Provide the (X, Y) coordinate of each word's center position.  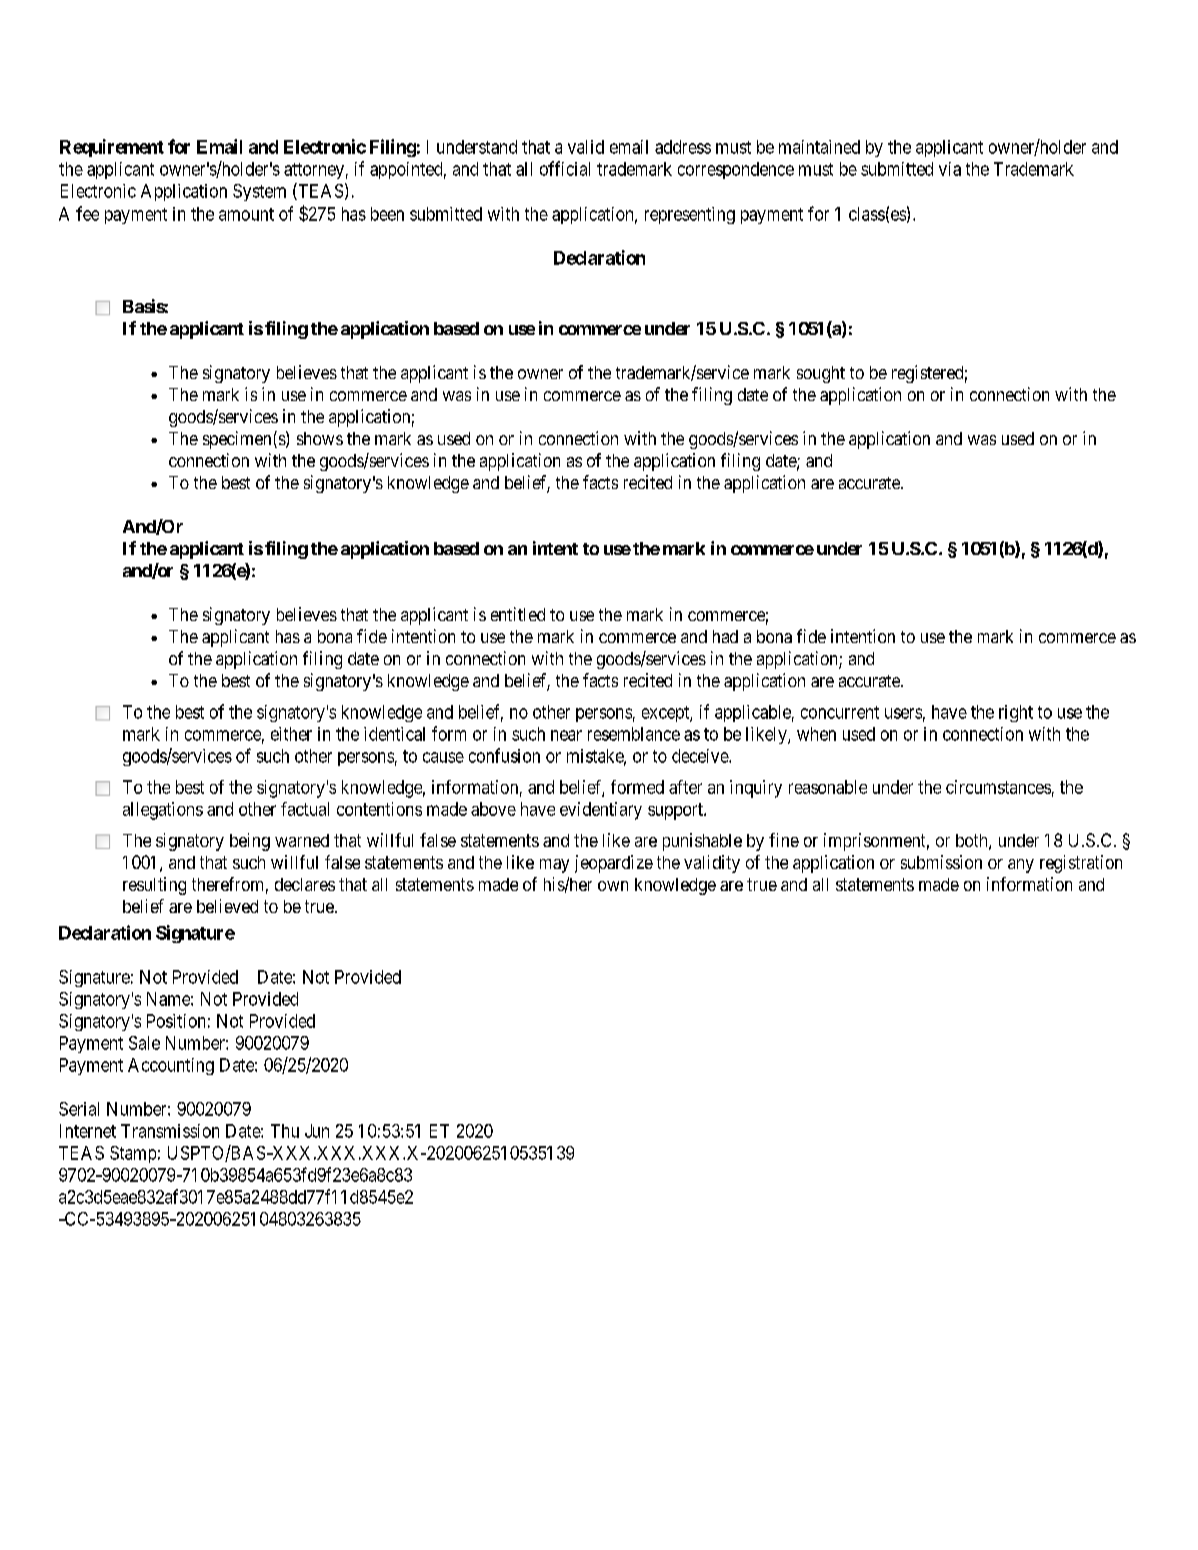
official (565, 168)
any (1021, 866)
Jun (317, 1131)
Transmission (170, 1131)
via (950, 169)
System (259, 192)
